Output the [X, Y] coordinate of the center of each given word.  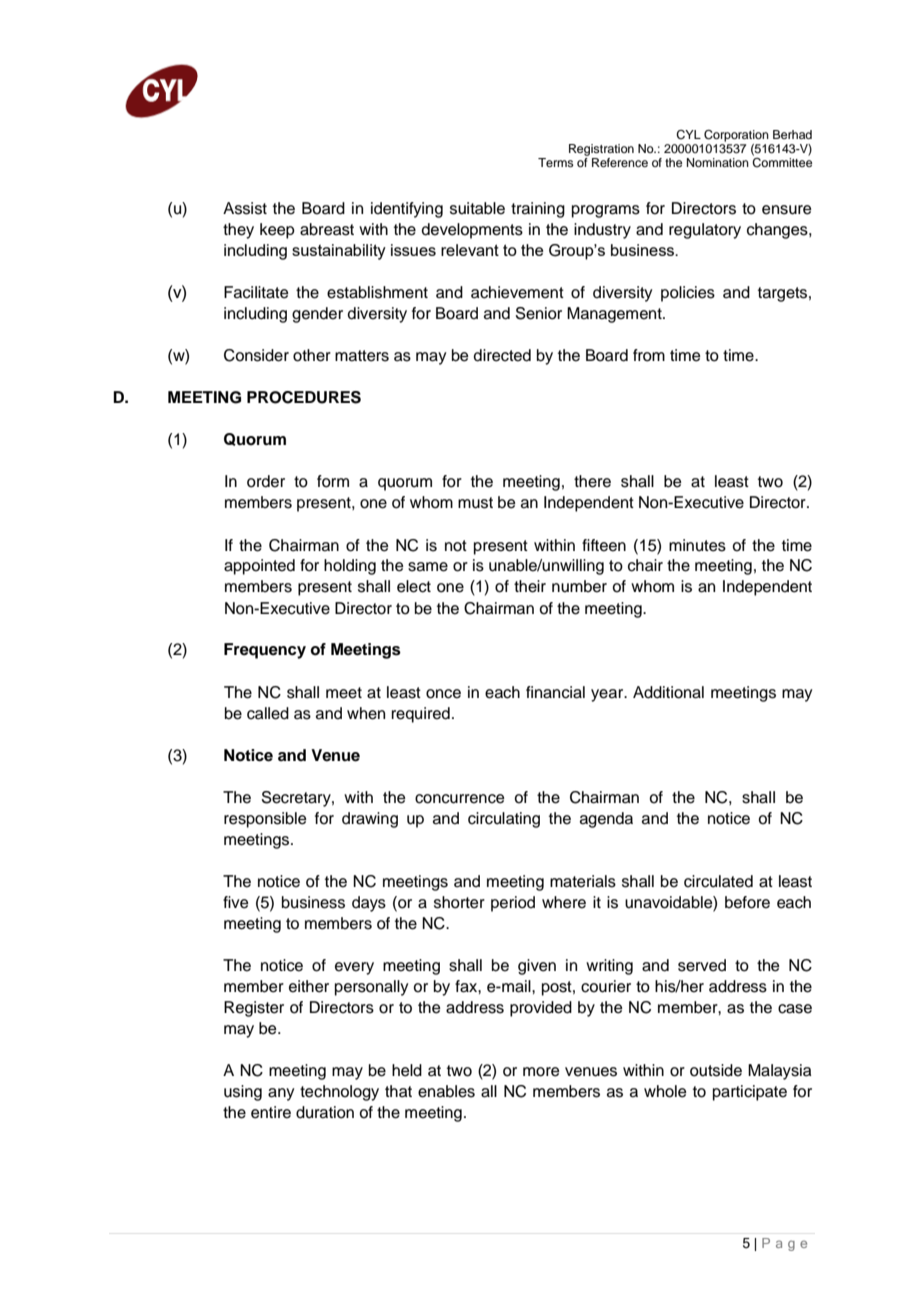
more [541, 1072]
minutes [697, 545]
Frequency [265, 651]
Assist [245, 208]
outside [716, 1070]
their [530, 586]
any [281, 1094]
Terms [556, 162]
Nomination [718, 162]
